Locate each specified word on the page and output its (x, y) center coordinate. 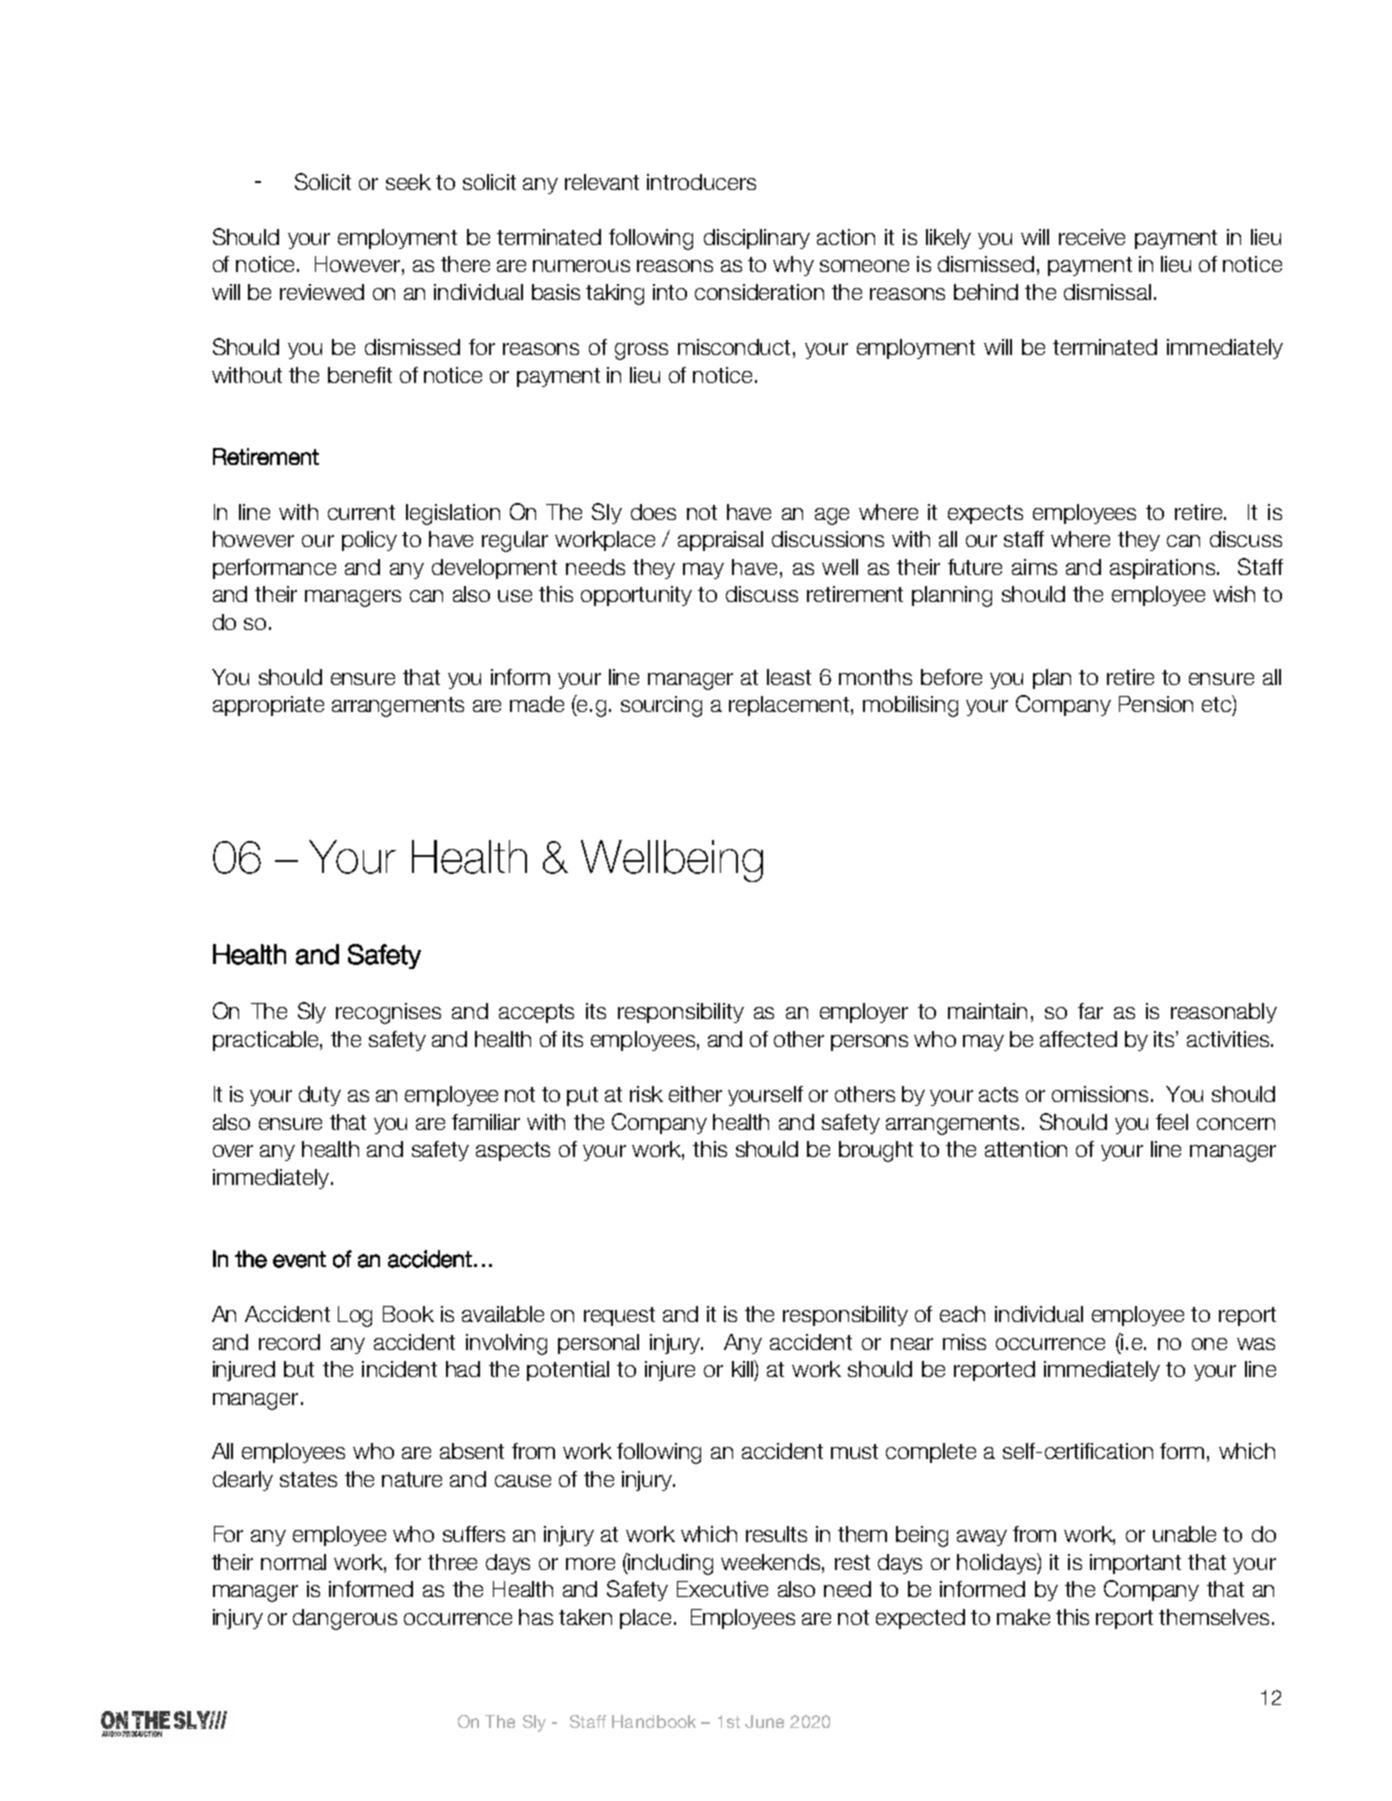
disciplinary (757, 239)
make (1023, 1617)
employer (864, 1013)
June (764, 1721)
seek (408, 182)
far (1090, 1011)
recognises (388, 1013)
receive (1092, 237)
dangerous (345, 1619)
